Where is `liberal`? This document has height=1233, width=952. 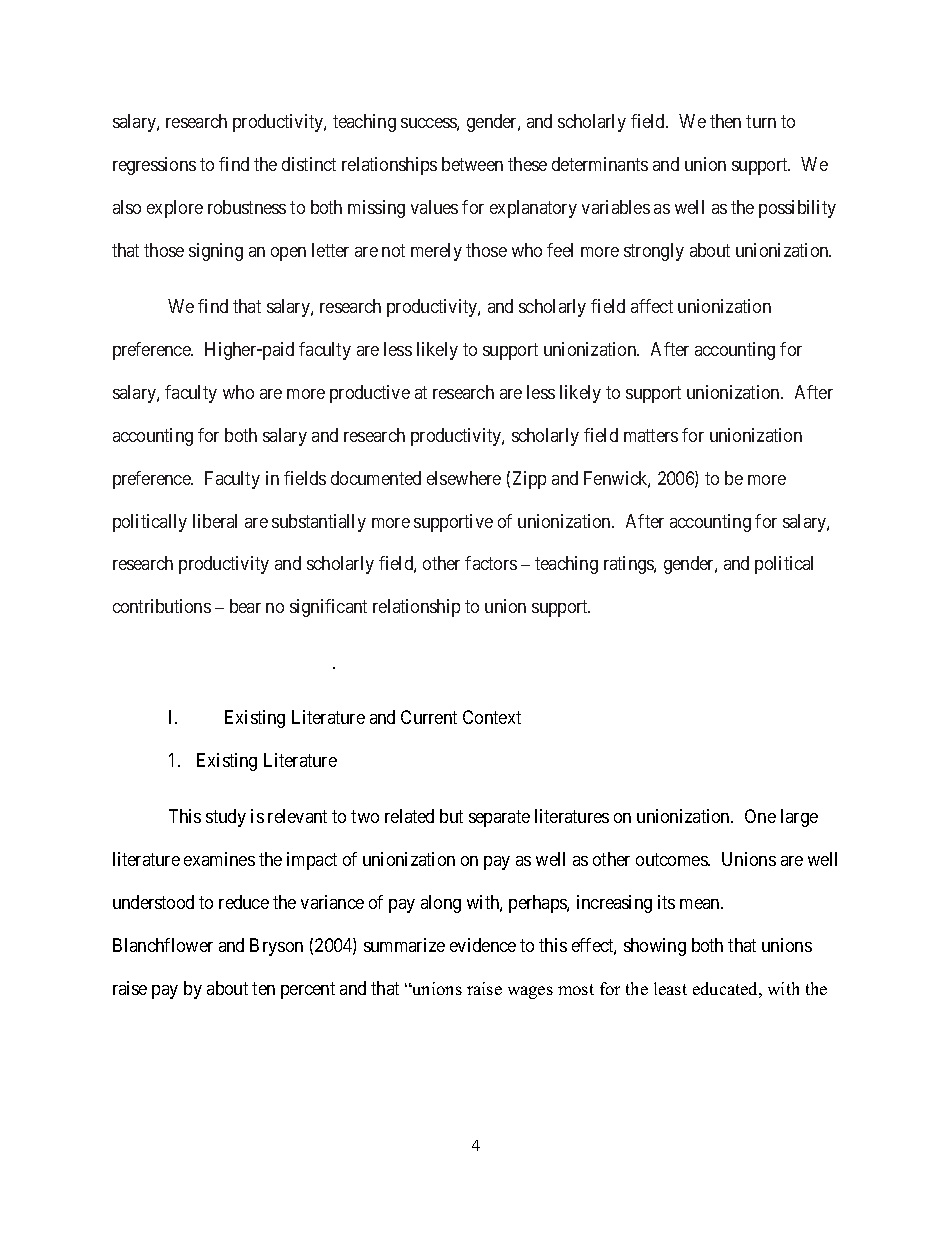
liberal is located at coordinates (215, 521).
